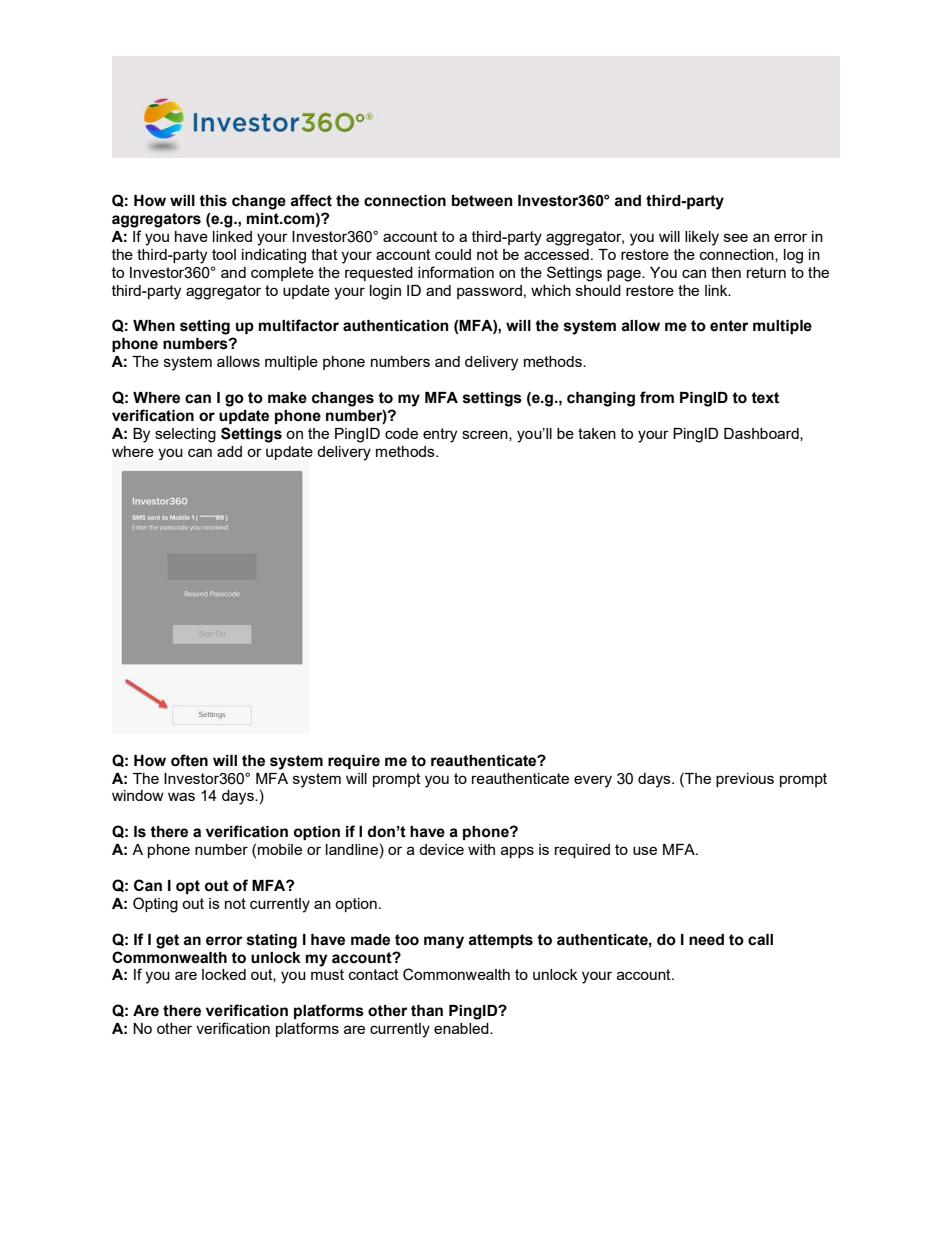 This page has height=1233, width=952. What do you see at coordinates (762, 434) in the page?
I see `Dashboard` at bounding box center [762, 434].
